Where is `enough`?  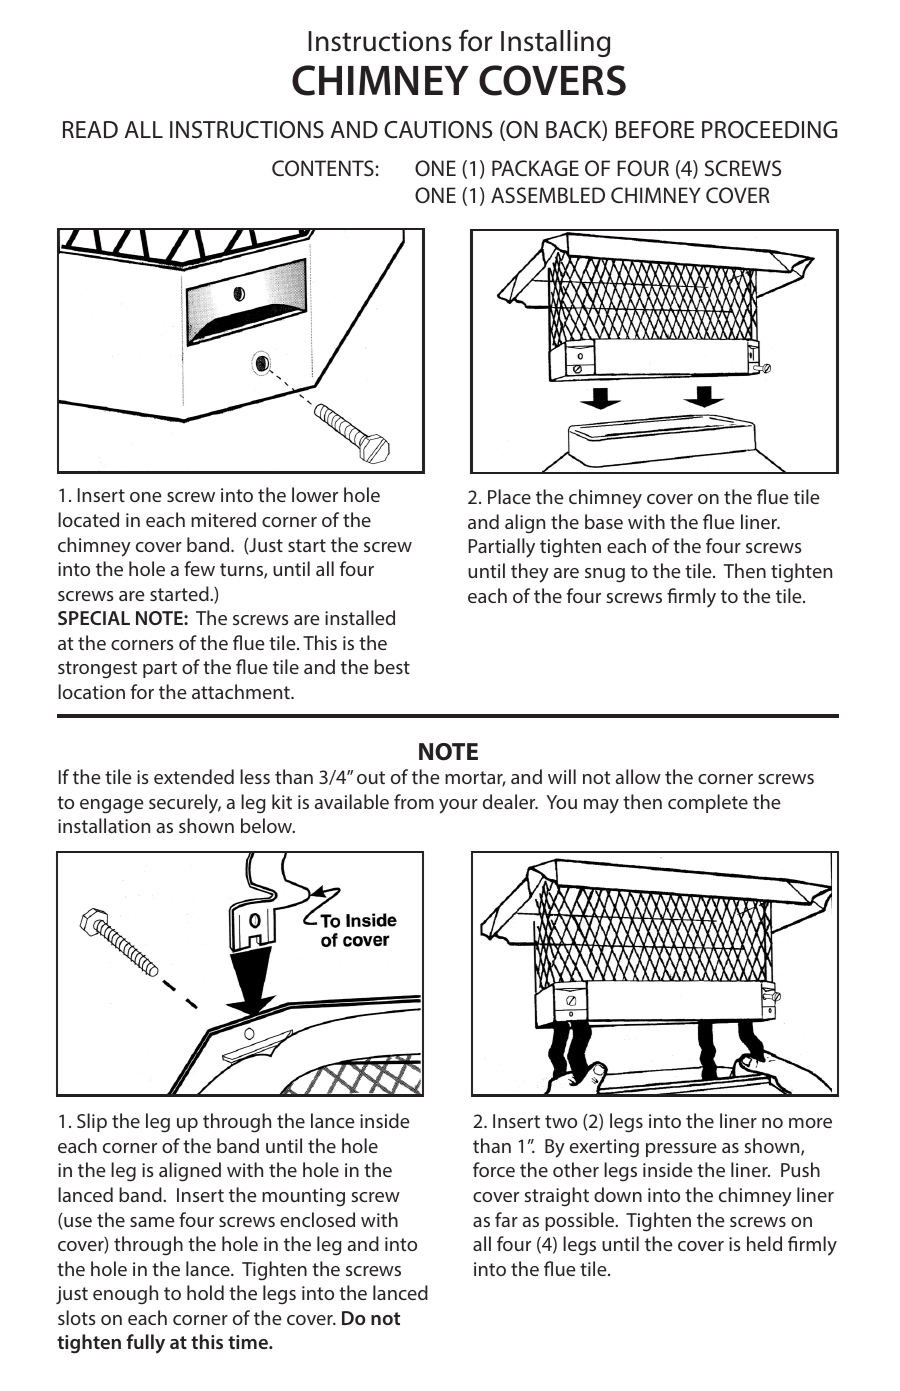 enough is located at coordinates (125, 1295).
